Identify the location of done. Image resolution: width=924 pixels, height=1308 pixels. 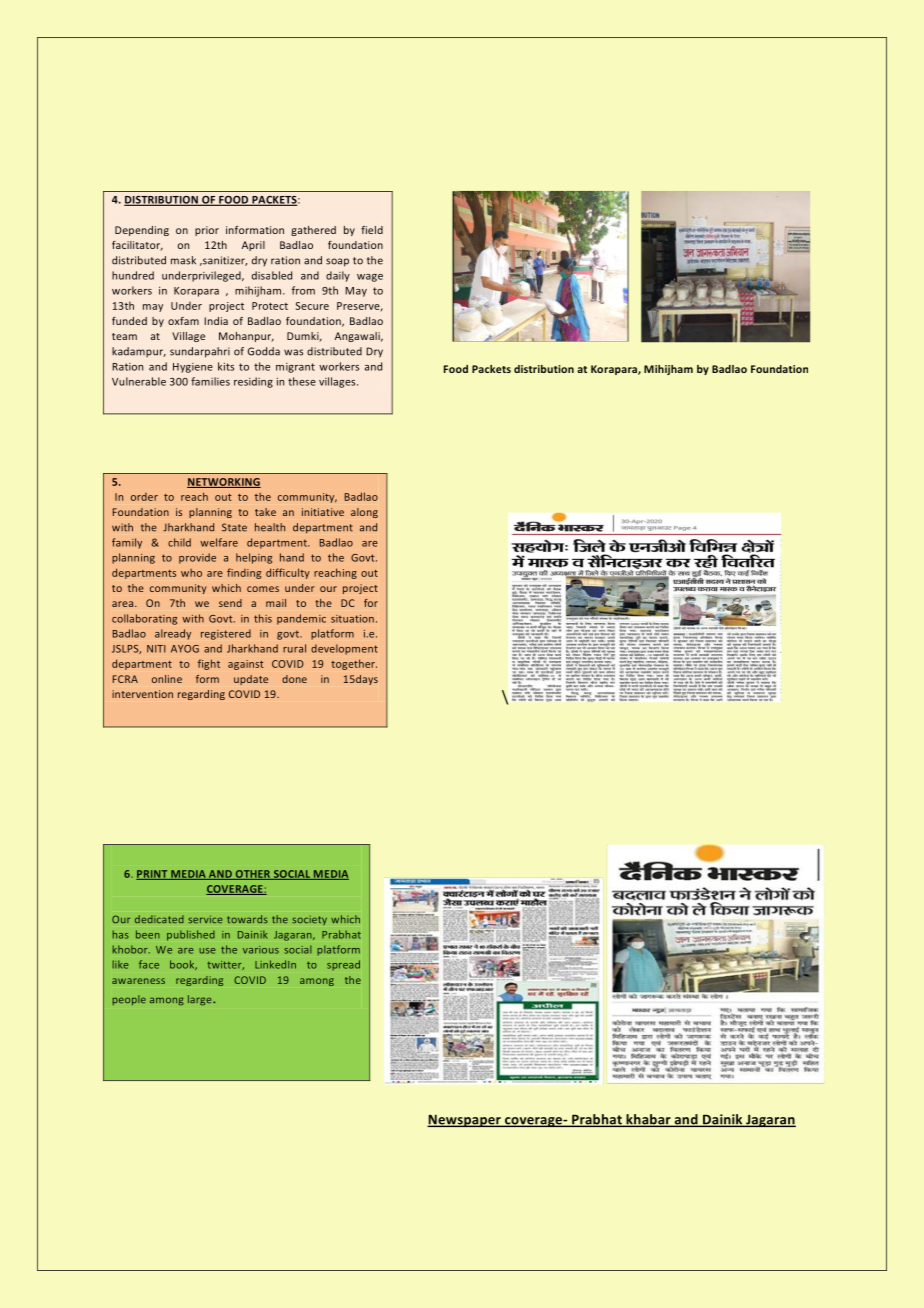
(294, 679).
